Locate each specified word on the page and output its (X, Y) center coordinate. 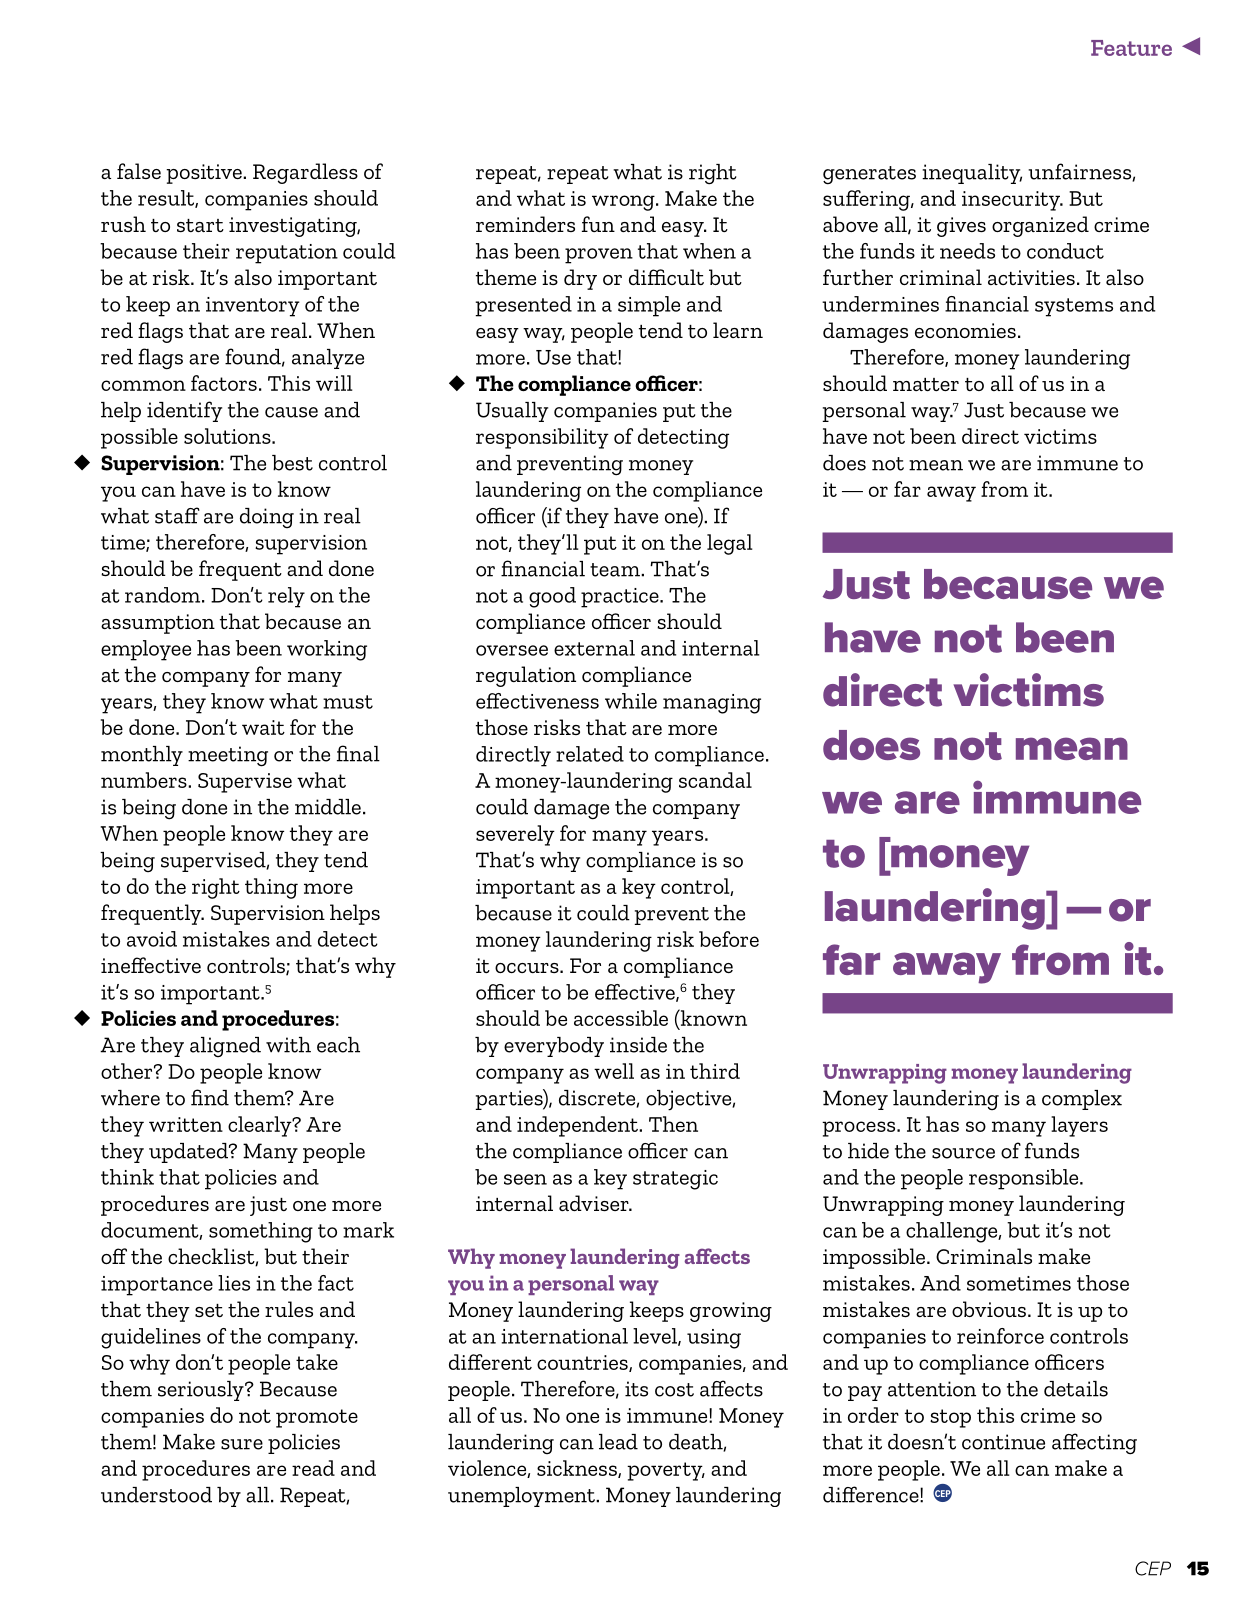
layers (1079, 1126)
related (590, 754)
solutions (228, 436)
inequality (972, 174)
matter (926, 384)
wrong (624, 203)
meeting (228, 756)
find (210, 1097)
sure (242, 1444)
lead (618, 1442)
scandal (715, 780)
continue (1003, 1442)
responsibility (542, 438)
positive (205, 174)
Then (673, 1124)
